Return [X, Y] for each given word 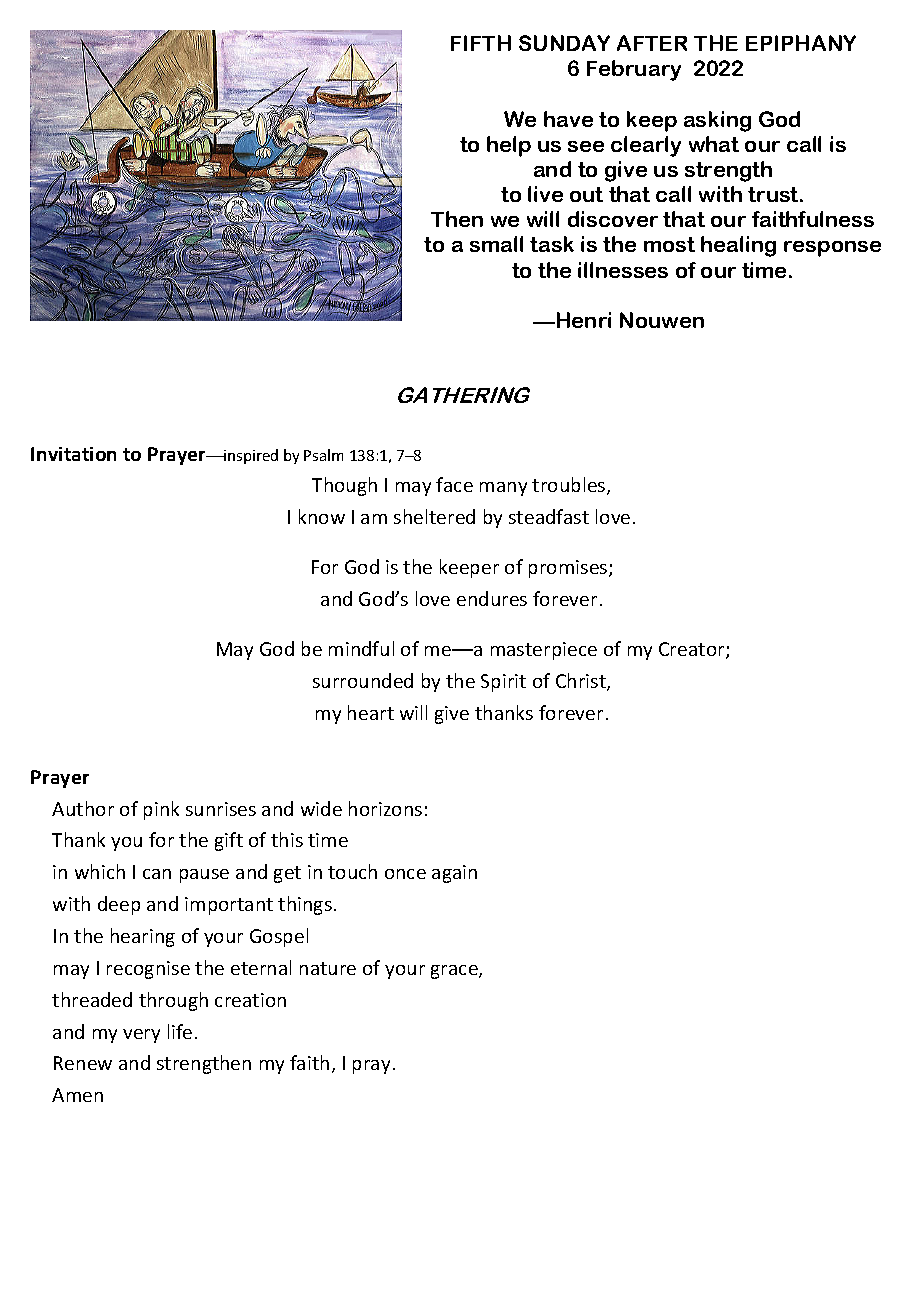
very [141, 1036]
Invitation [73, 454]
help [509, 146]
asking [717, 121]
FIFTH [481, 43]
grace [455, 972]
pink [161, 810]
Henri [584, 320]
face [454, 484]
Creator [693, 650]
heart [371, 712]
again [454, 874]
